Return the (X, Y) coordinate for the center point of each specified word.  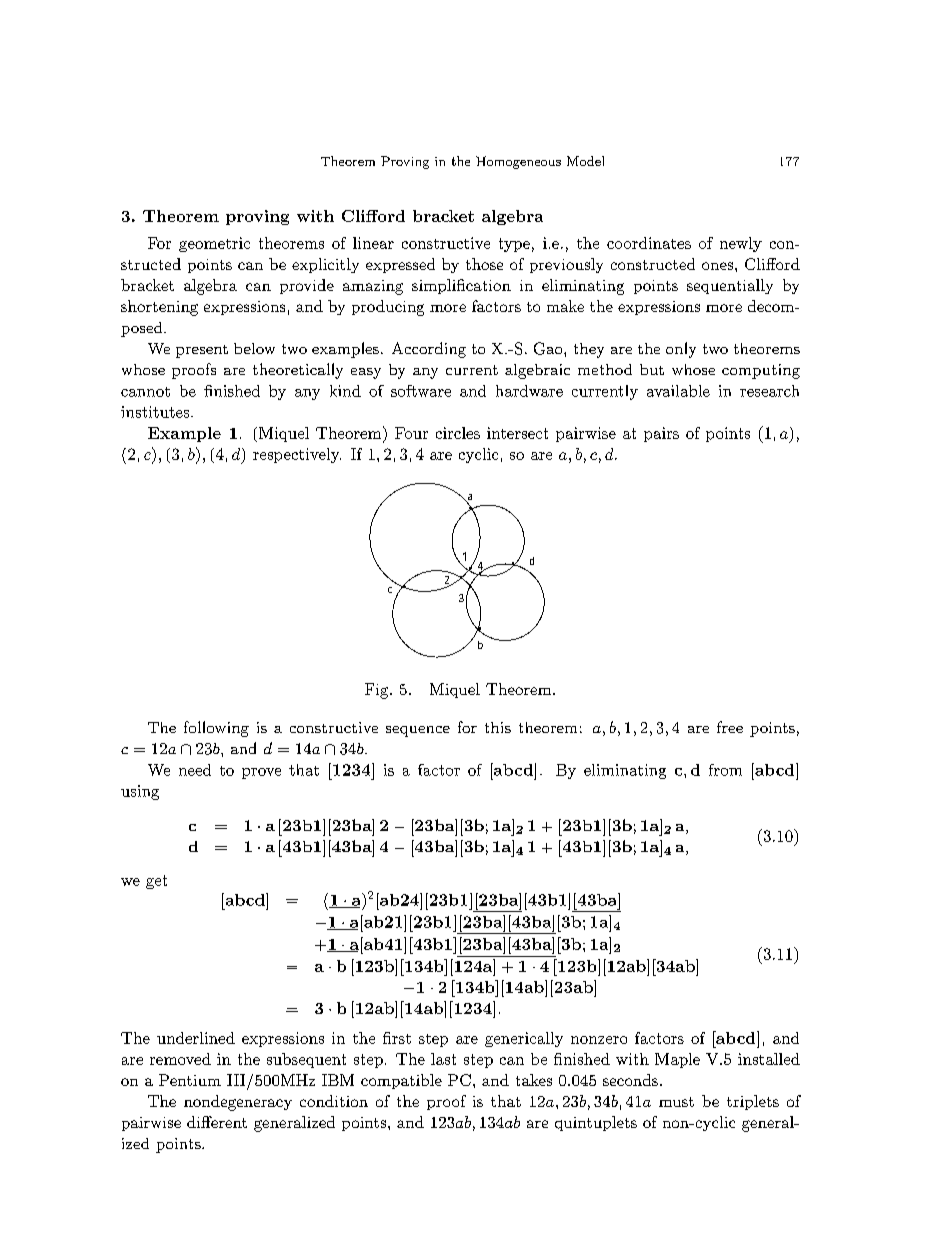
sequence (418, 731)
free (730, 727)
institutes (156, 412)
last (443, 1059)
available (678, 391)
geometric (214, 244)
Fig (378, 691)
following (216, 729)
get (156, 882)
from (725, 770)
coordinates (649, 243)
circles (458, 433)
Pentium (190, 1080)
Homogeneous (518, 162)
